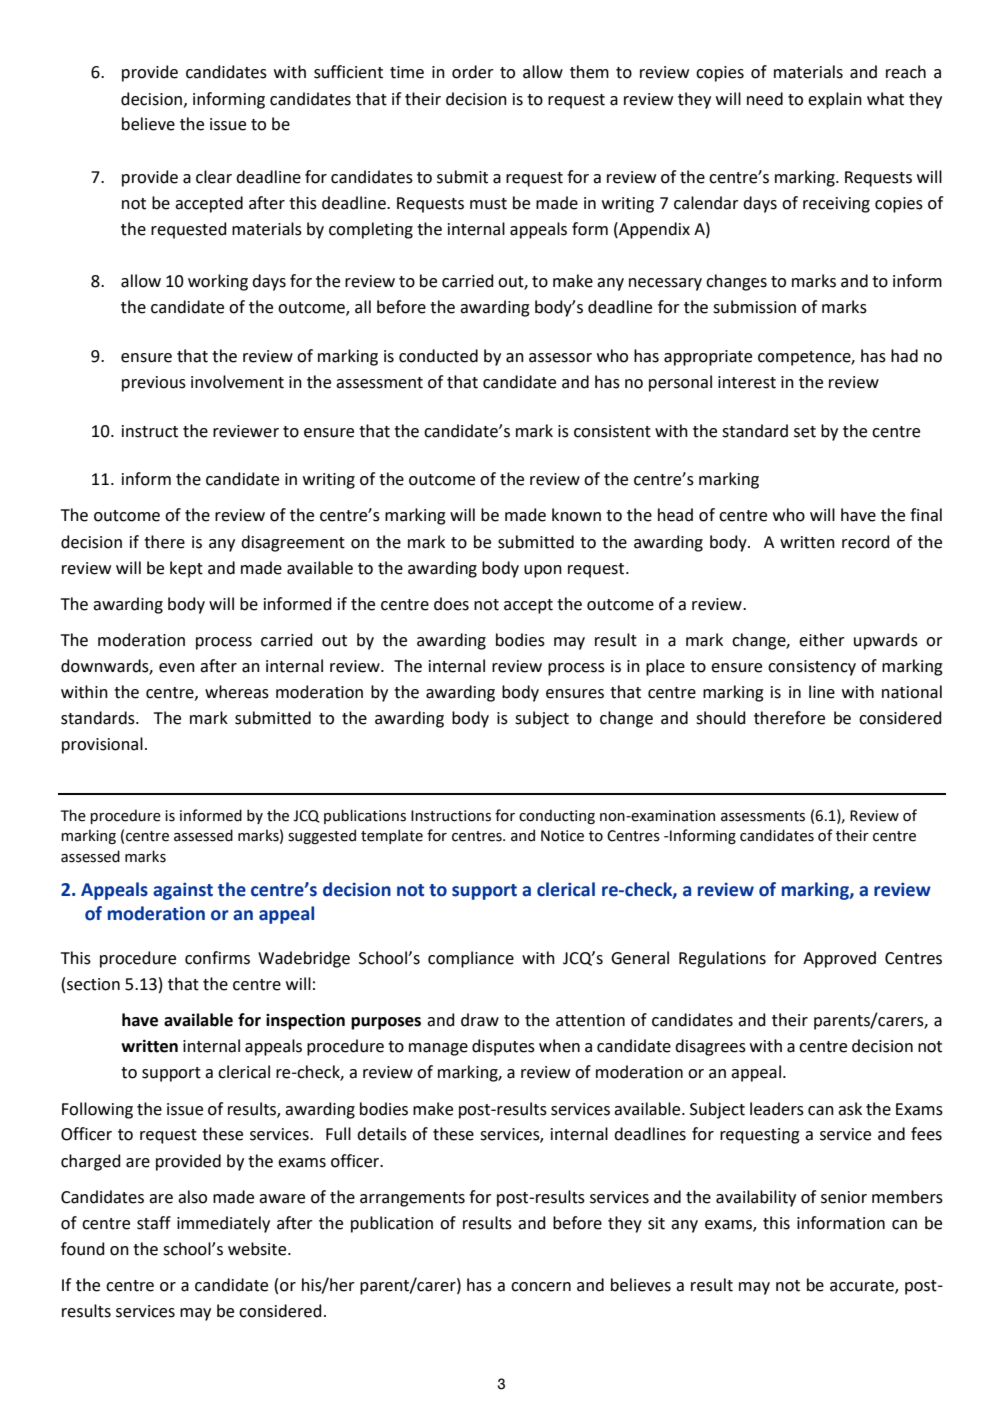 Image resolution: width=1005 pixels, height=1421 pixels. I want to click on staff, so click(154, 1223).
